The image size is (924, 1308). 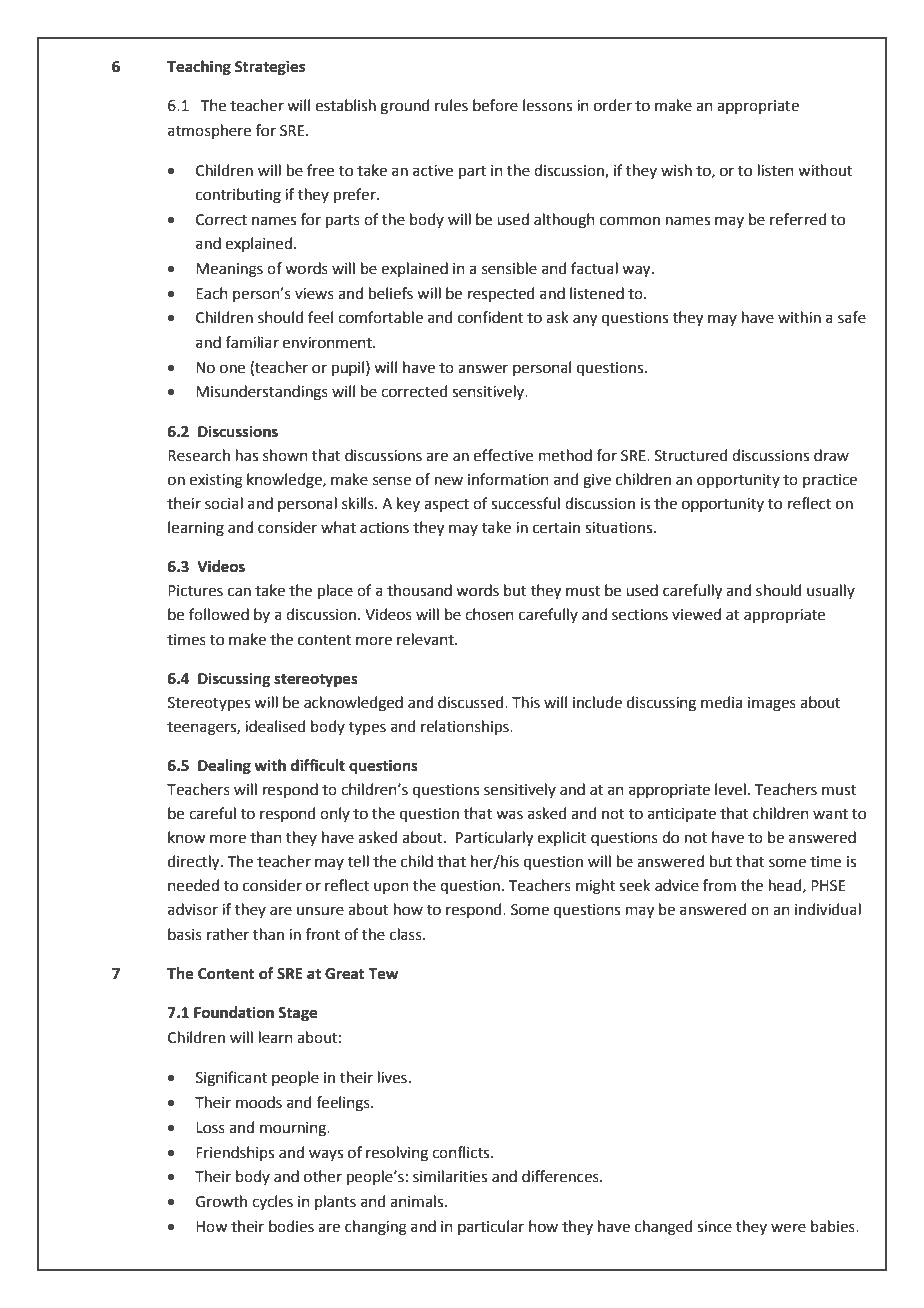 I want to click on familiar, so click(x=252, y=342).
